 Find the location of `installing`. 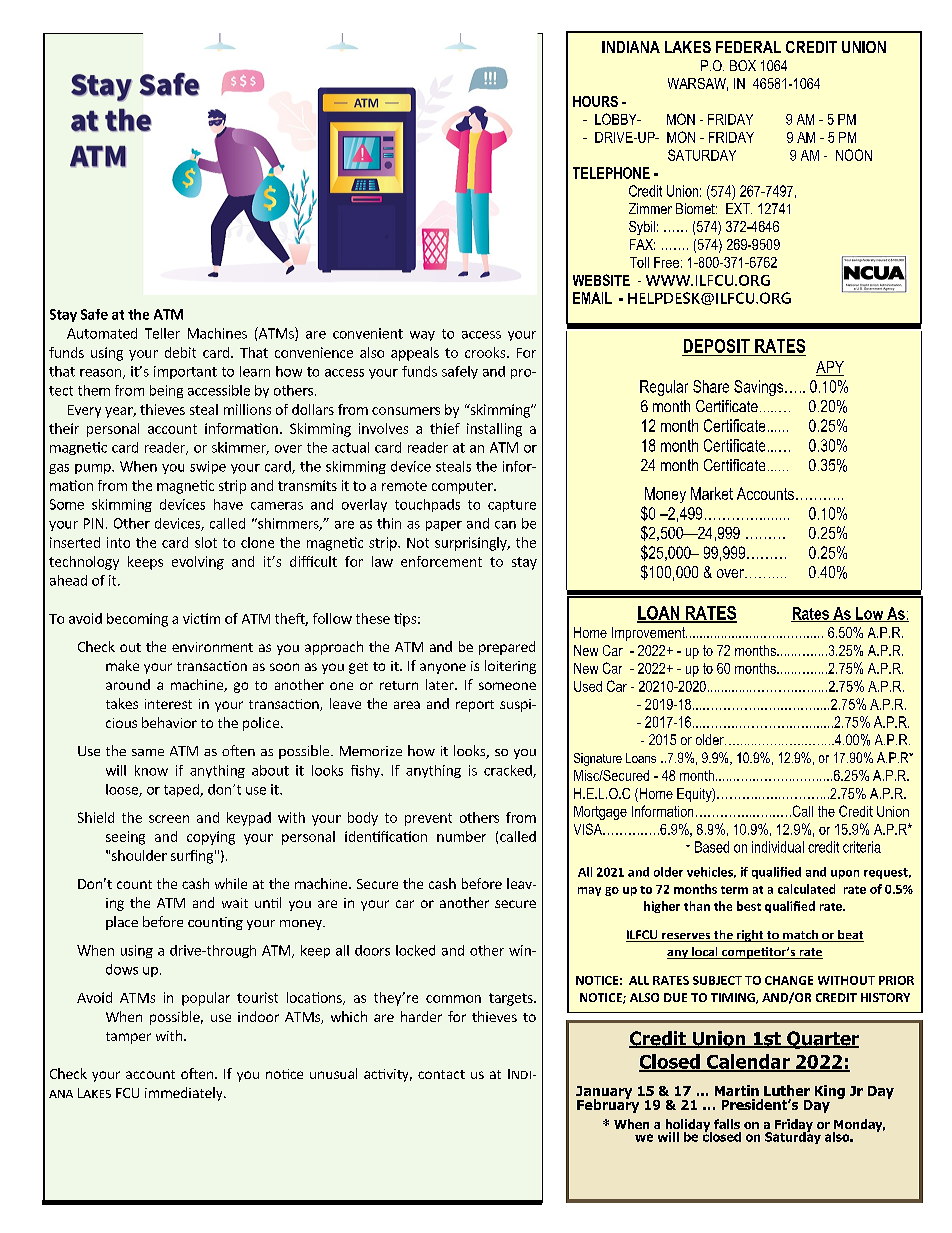

installing is located at coordinates (494, 430).
